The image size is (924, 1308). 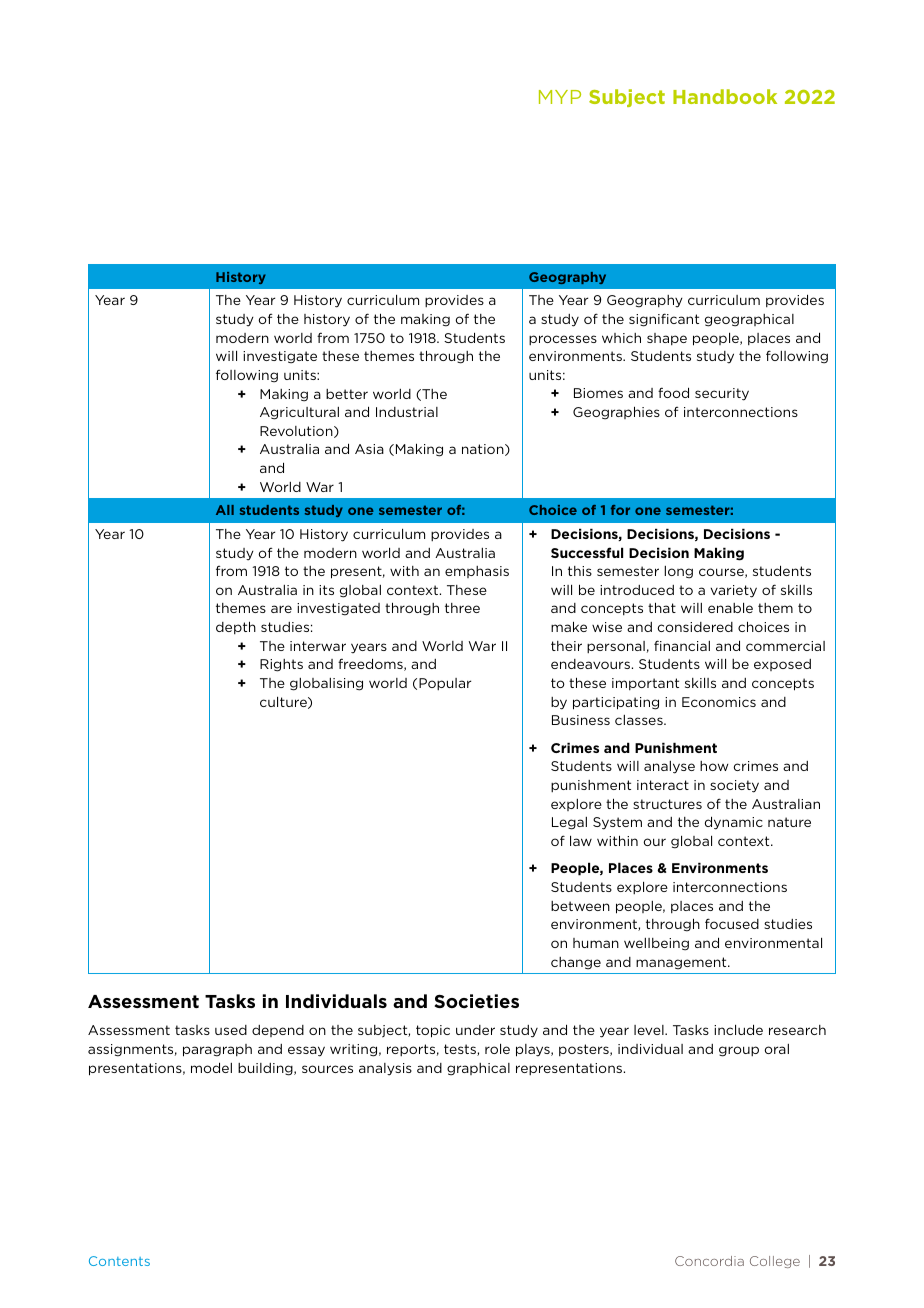 I want to click on processes, so click(x=563, y=340).
